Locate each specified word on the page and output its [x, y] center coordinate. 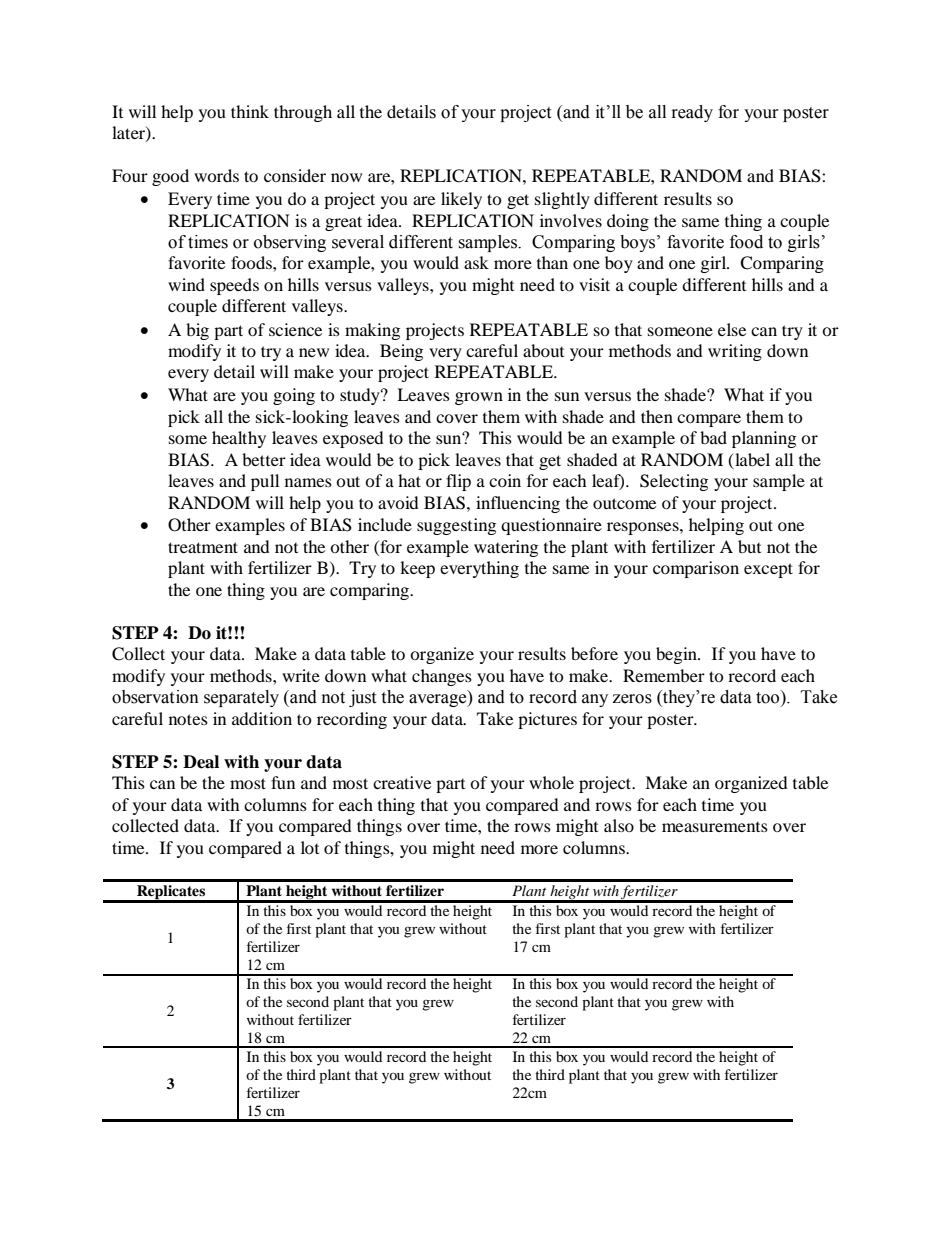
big [197, 331]
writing [735, 352]
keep [417, 569]
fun [283, 782]
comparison [696, 569]
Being [401, 352]
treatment [203, 547]
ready [692, 113]
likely [461, 200]
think [250, 111]
